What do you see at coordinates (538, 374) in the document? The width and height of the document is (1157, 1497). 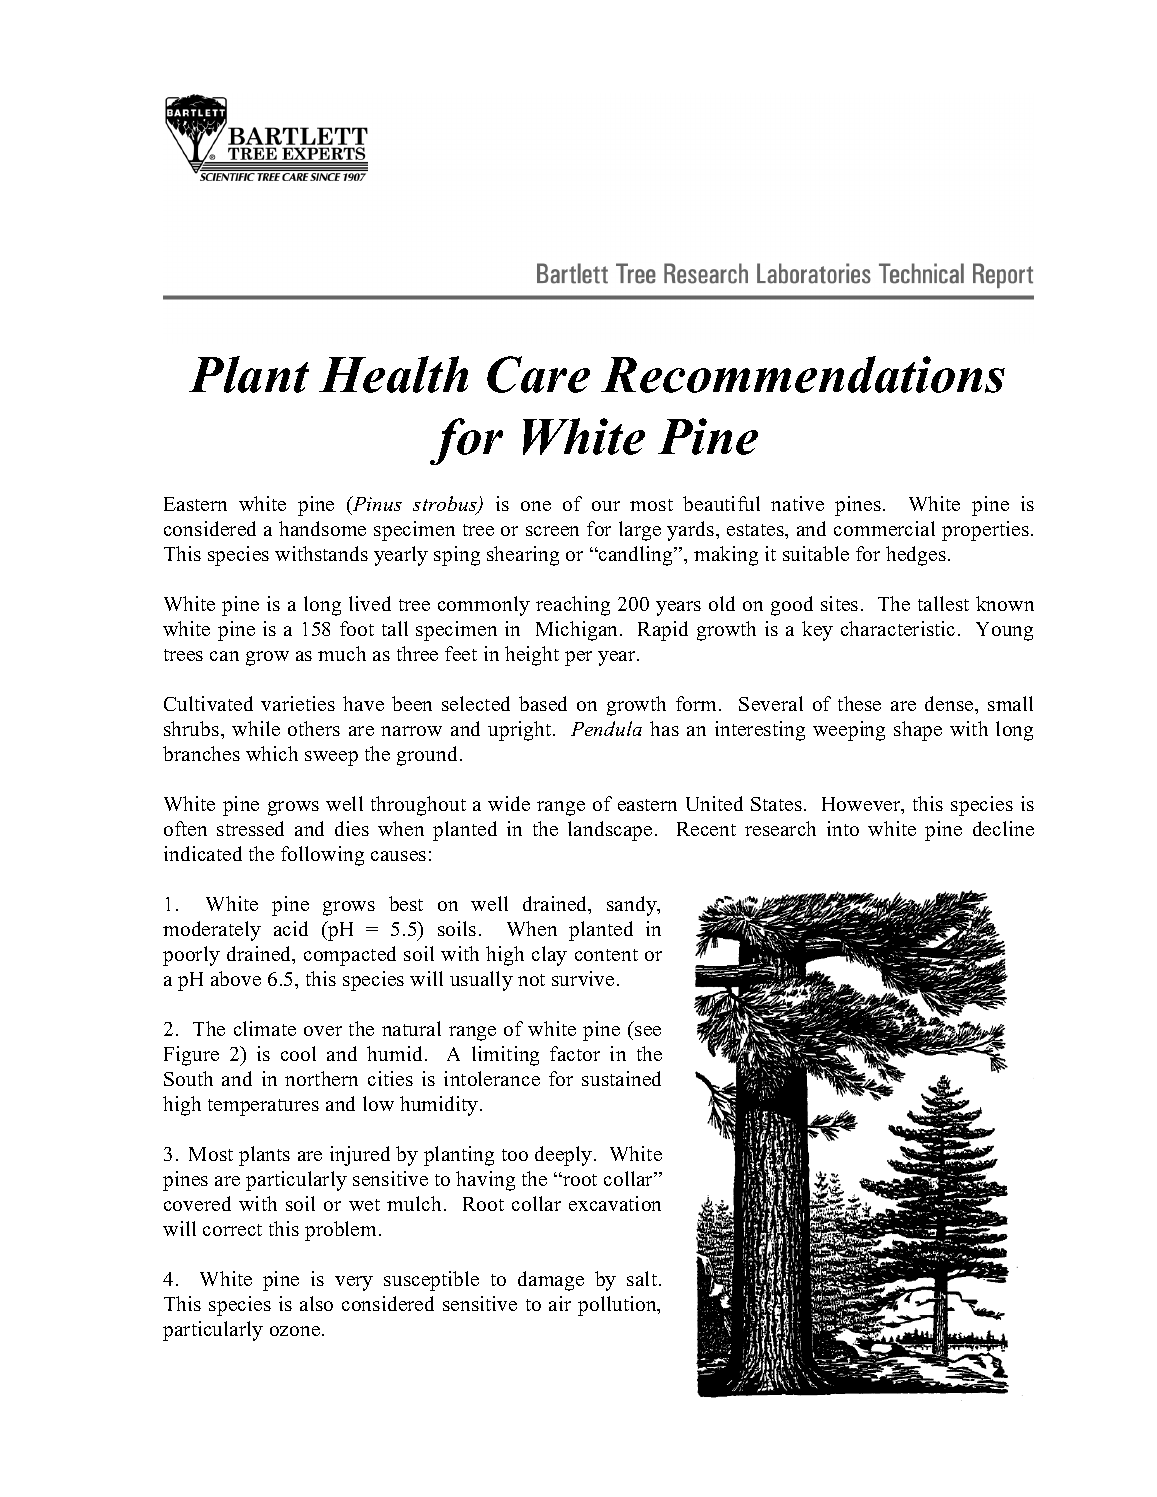 I see `Care` at bounding box center [538, 374].
